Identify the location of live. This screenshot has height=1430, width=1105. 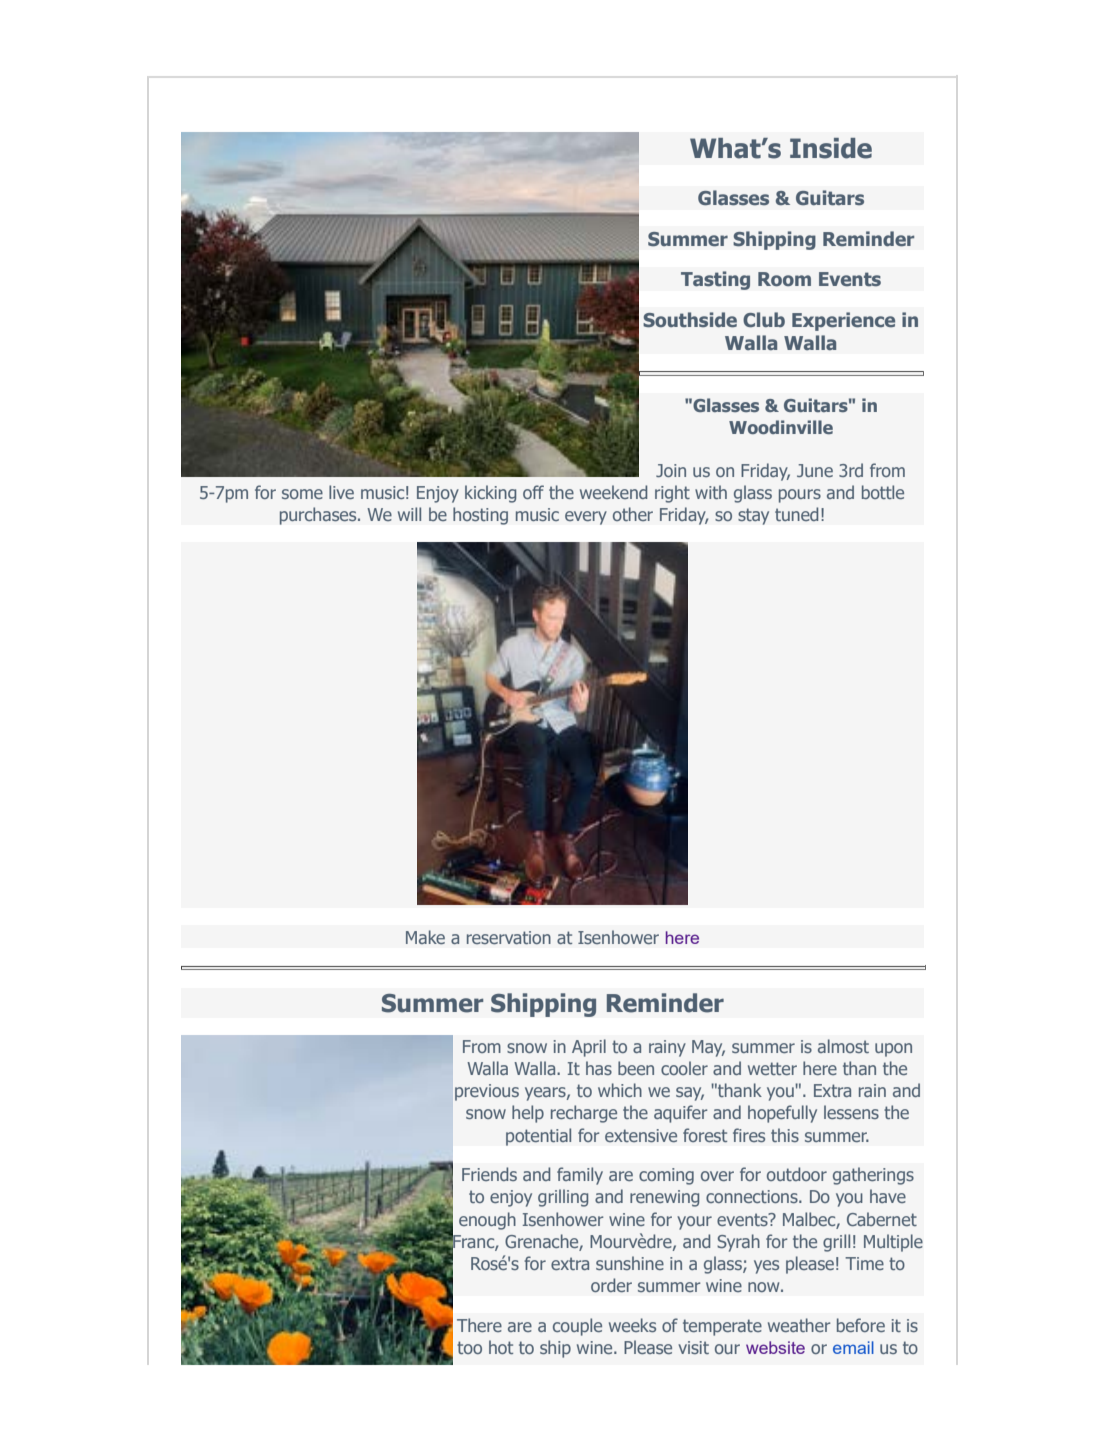
(341, 492).
